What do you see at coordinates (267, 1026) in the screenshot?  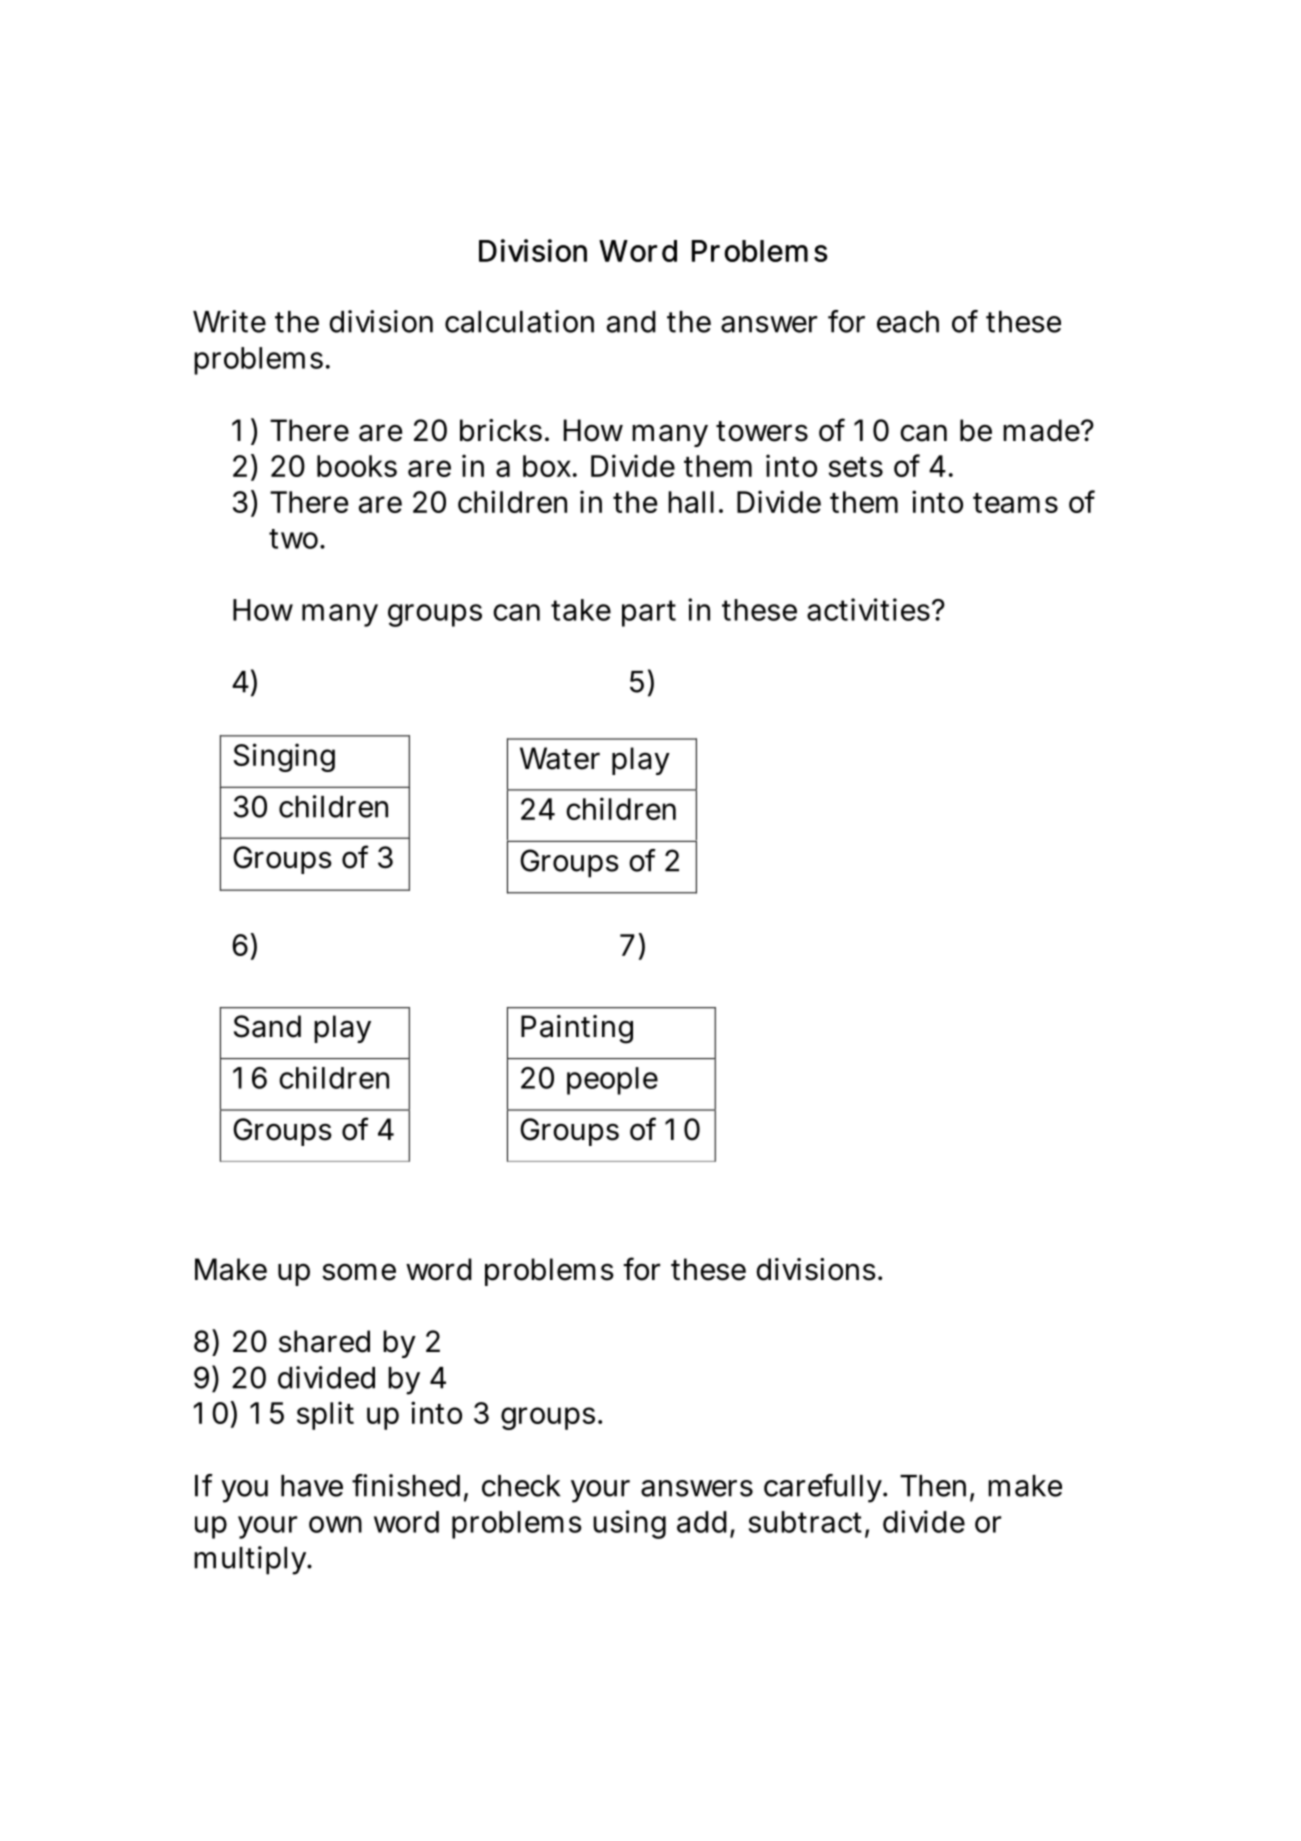 I see `Sand` at bounding box center [267, 1026].
